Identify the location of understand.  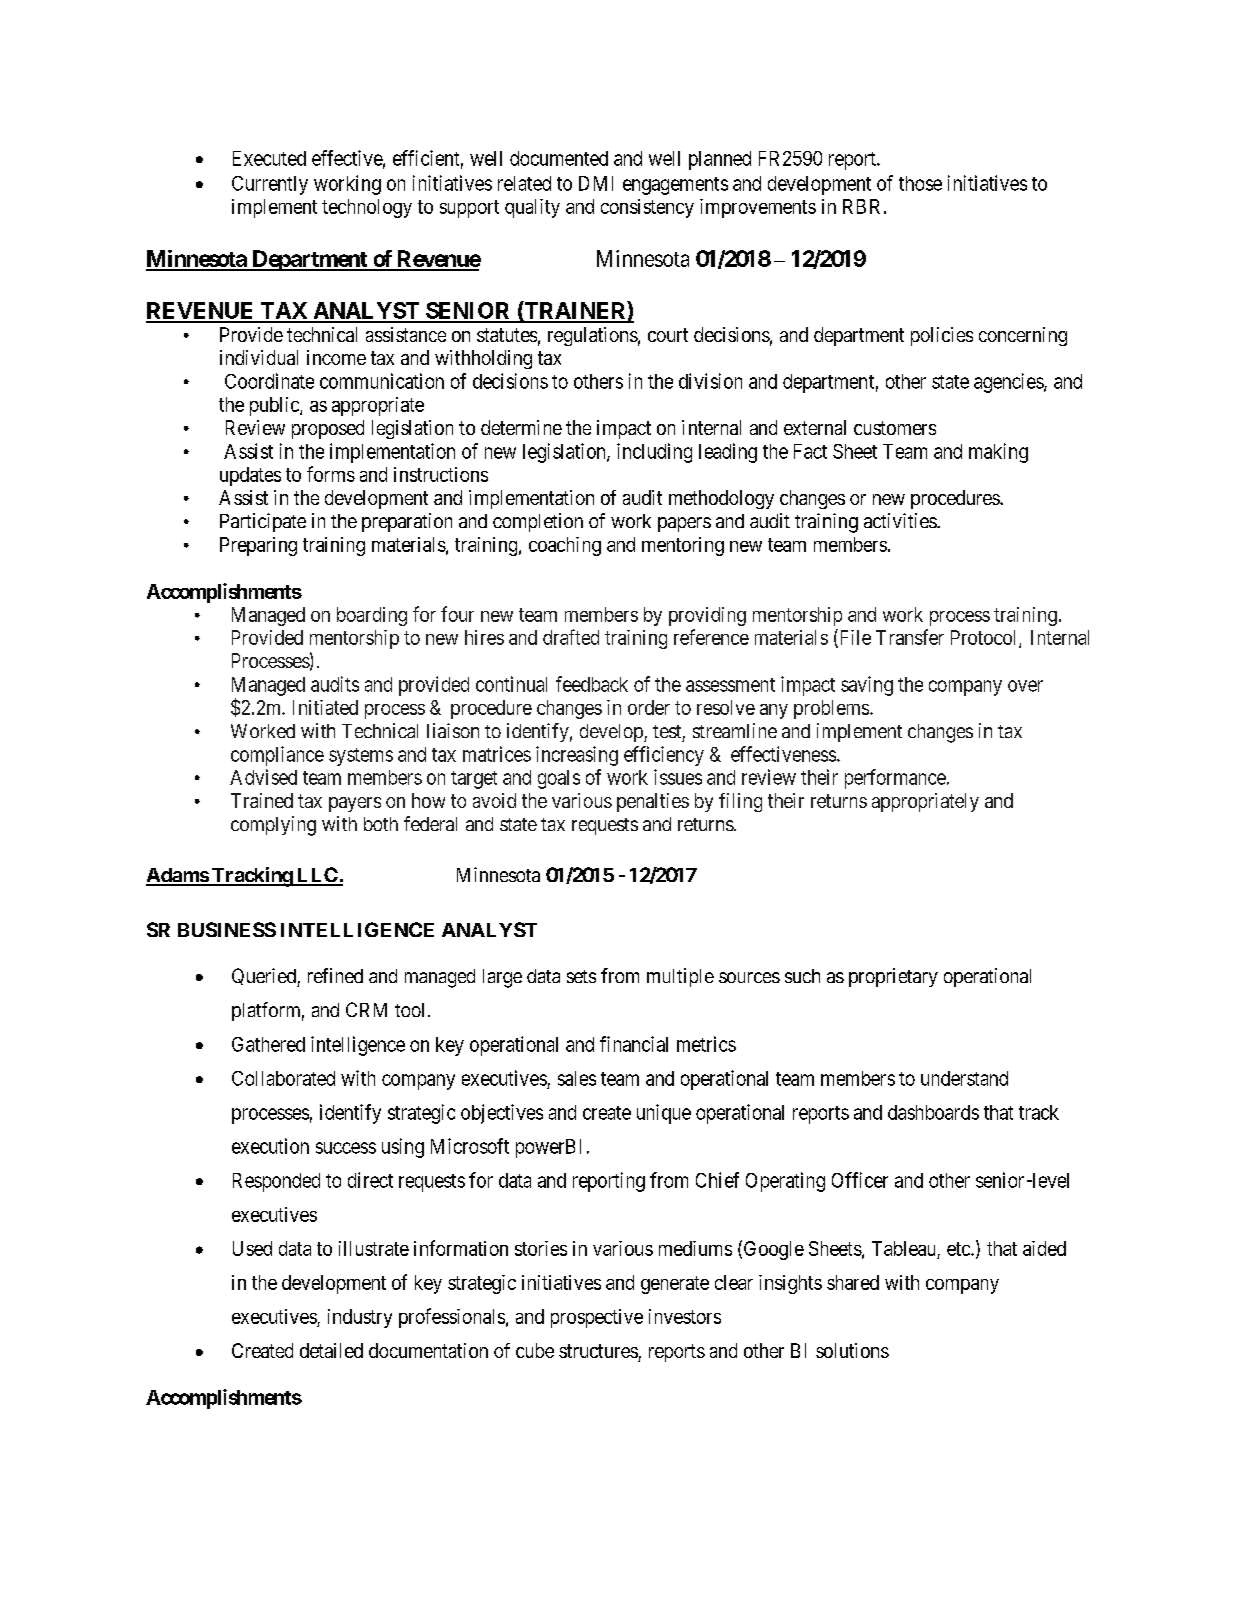
(964, 1078).
